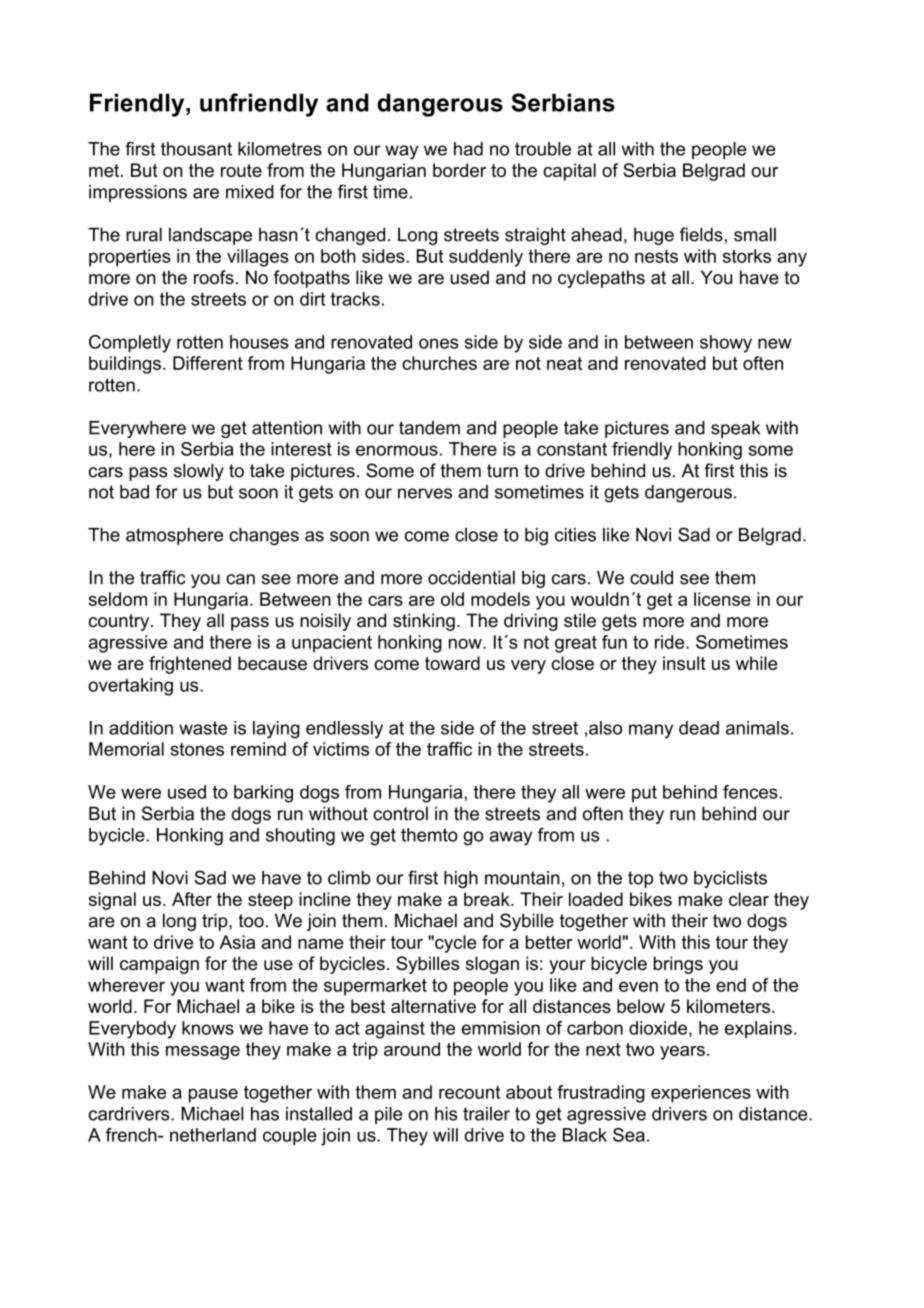 This screenshot has width=924, height=1308. What do you see at coordinates (459, 170) in the screenshot?
I see `border` at bounding box center [459, 170].
